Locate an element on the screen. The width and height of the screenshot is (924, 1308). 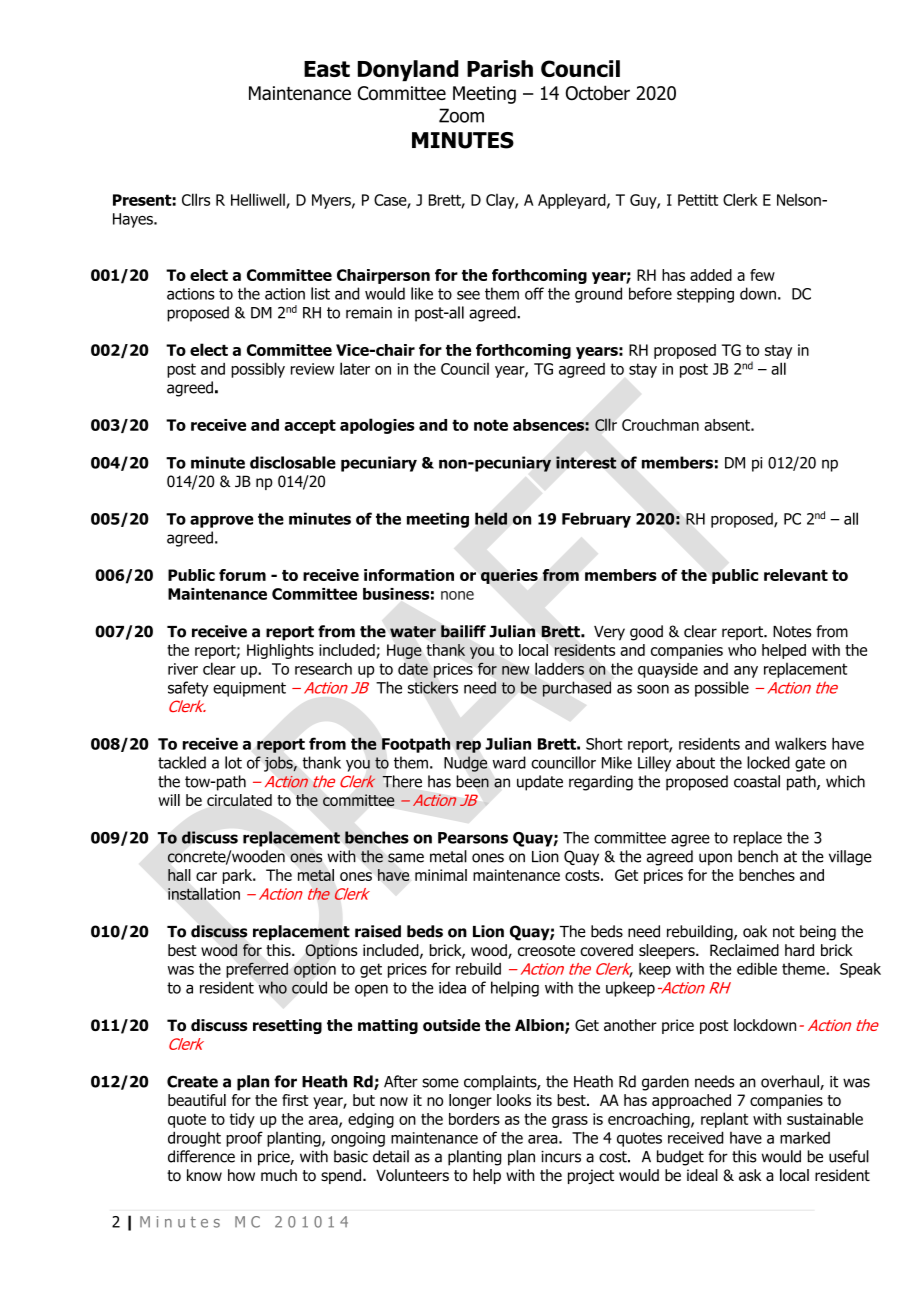
proof is located at coordinates (244, 1139).
